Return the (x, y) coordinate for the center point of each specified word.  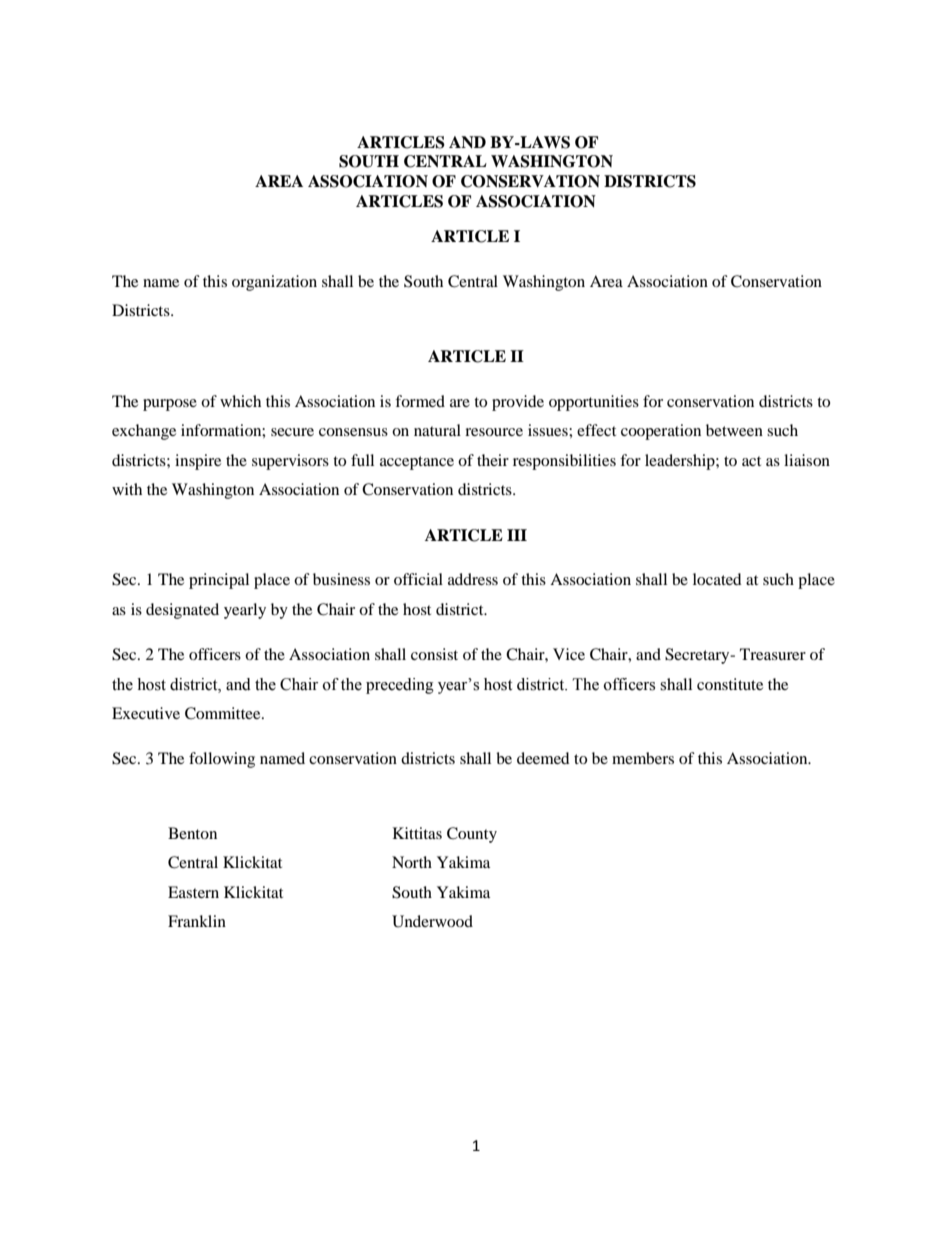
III (517, 535)
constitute (730, 684)
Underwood (432, 921)
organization (274, 283)
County (472, 835)
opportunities (594, 403)
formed (420, 401)
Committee (224, 713)
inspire (198, 462)
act (751, 461)
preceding (400, 686)
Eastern (193, 892)
